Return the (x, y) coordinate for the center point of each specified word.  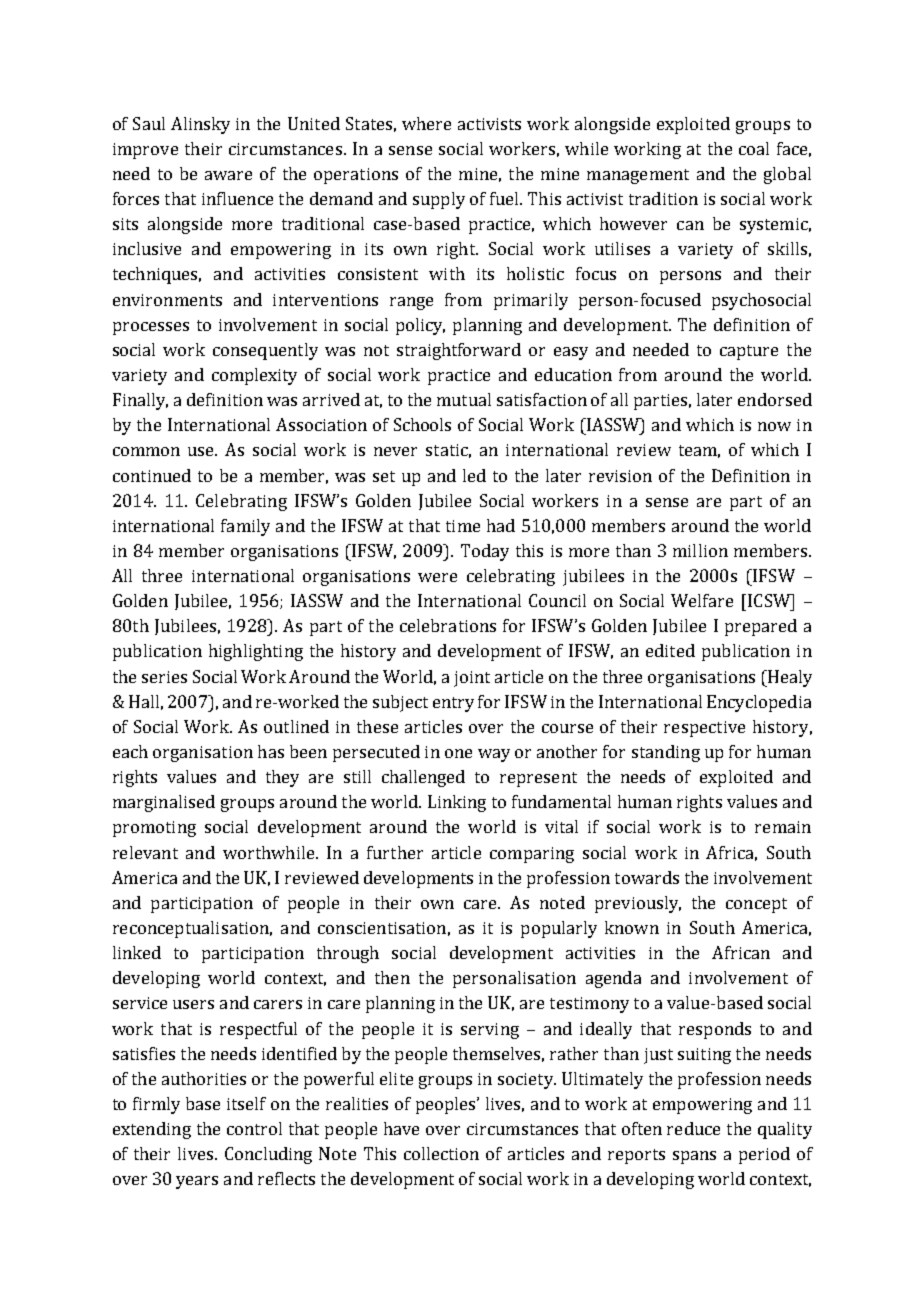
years (197, 1182)
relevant (145, 852)
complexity (254, 376)
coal (754, 148)
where (426, 123)
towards (647, 877)
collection (441, 1153)
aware (228, 175)
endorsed (775, 399)
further (395, 852)
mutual (464, 399)
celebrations (448, 625)
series (164, 677)
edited (670, 650)
